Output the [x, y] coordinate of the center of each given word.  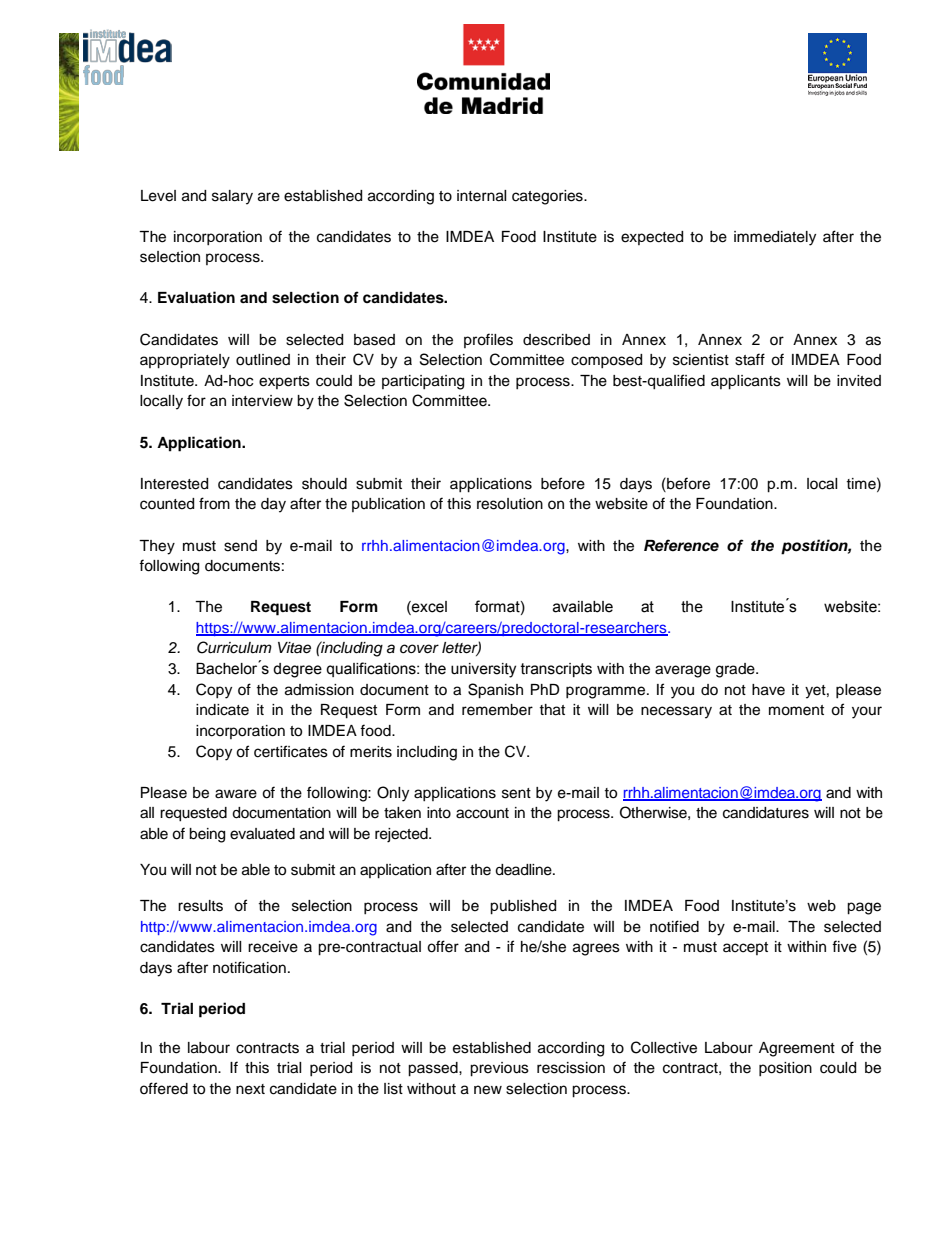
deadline [524, 870]
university [483, 670]
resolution [510, 504]
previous [499, 1069]
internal [482, 196]
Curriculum [234, 647]
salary [232, 197]
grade [736, 670]
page [864, 908]
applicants [746, 382]
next [250, 1089]
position [785, 1069]
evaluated [262, 834]
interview [262, 401]
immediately [775, 238]
